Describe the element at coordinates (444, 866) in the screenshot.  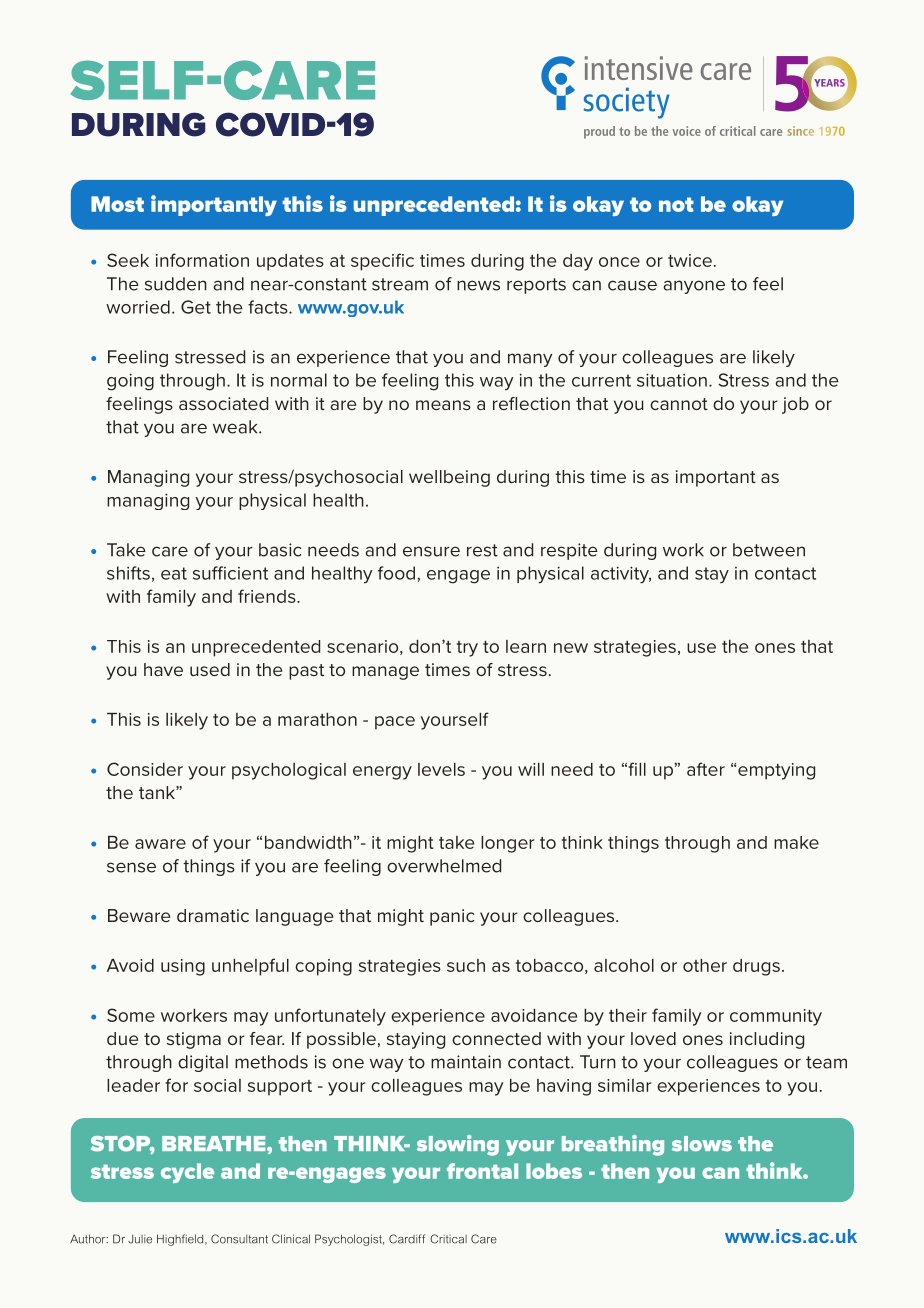
I see `overwhelmed` at that location.
